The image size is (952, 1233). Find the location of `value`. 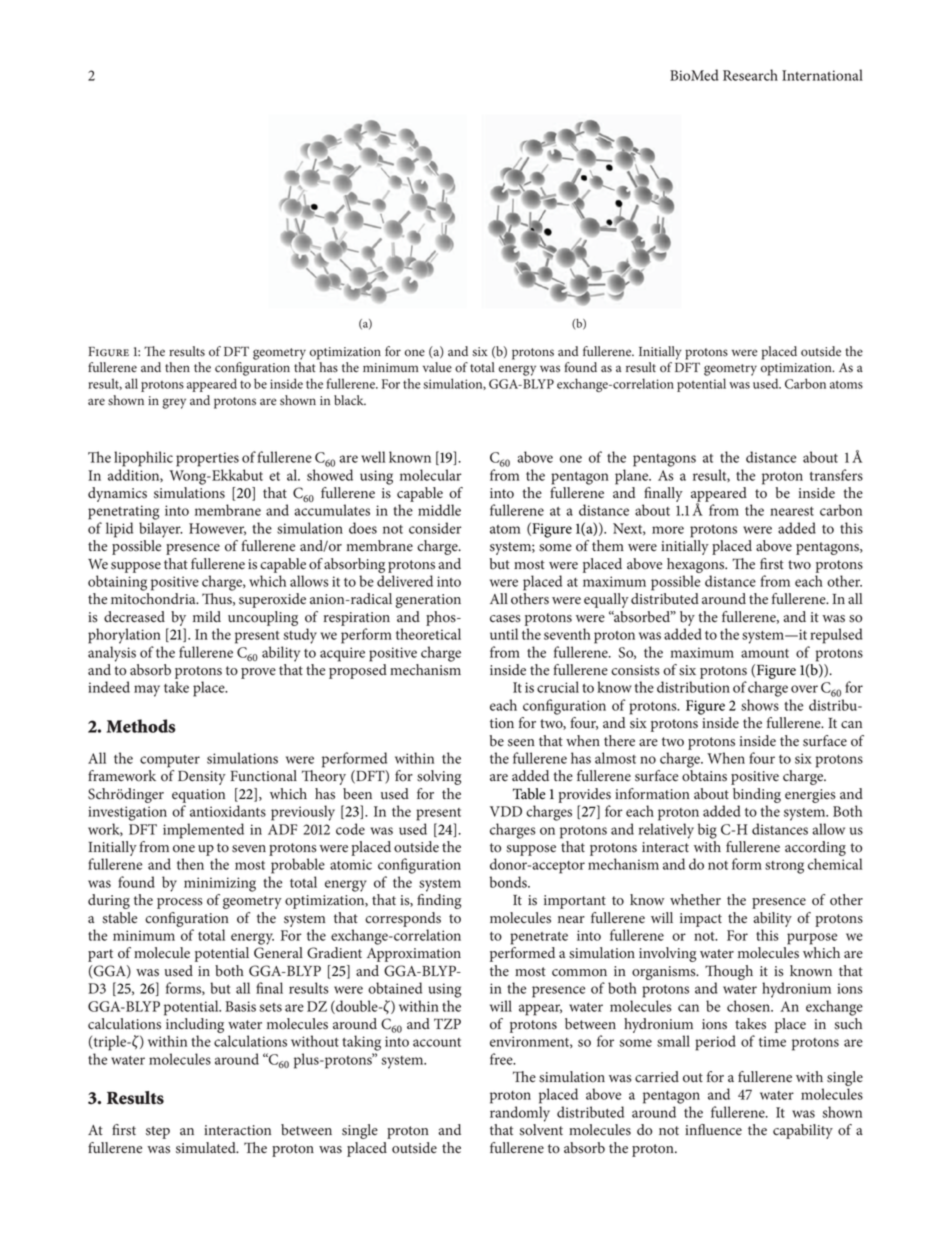

value is located at coordinates (437, 367).
